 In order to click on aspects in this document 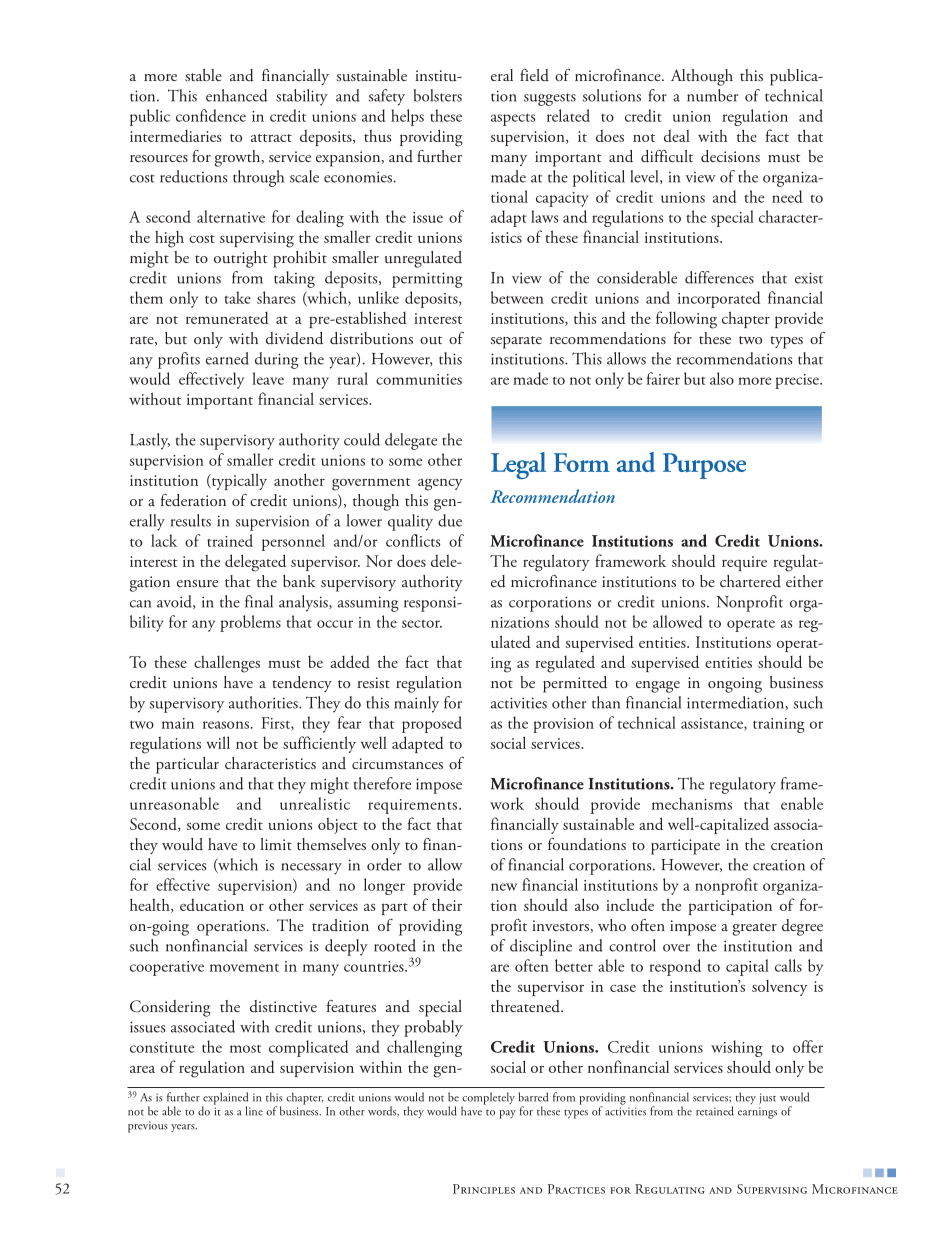, I will do `click(513, 120)`.
